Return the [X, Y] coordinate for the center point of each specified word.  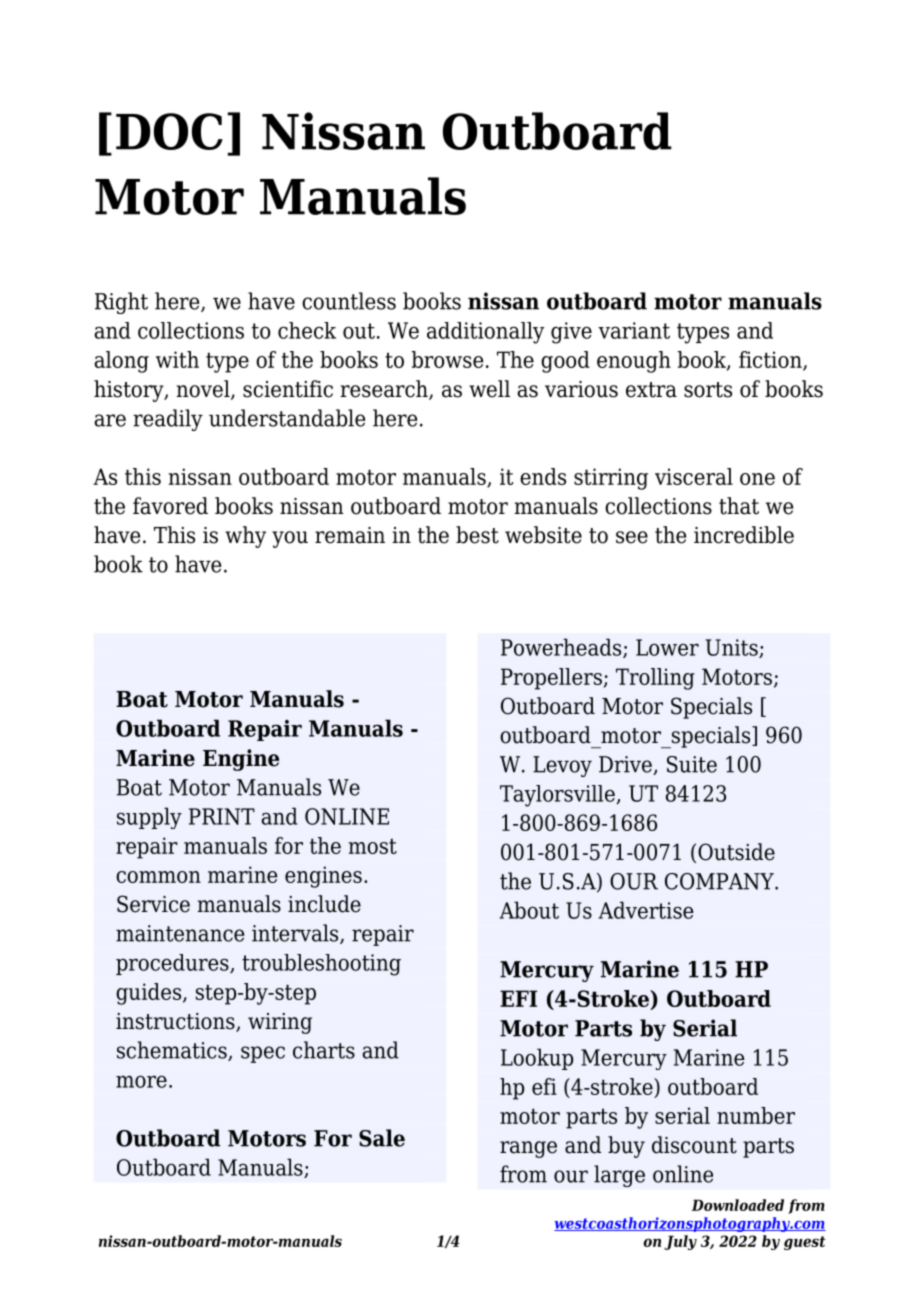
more [141, 1081]
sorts [708, 390]
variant [634, 330]
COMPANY [720, 881]
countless [349, 301]
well [489, 389]
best [477, 535]
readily [168, 420]
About [529, 910]
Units [733, 648]
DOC [169, 131]
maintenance [180, 933]
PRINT [222, 816]
